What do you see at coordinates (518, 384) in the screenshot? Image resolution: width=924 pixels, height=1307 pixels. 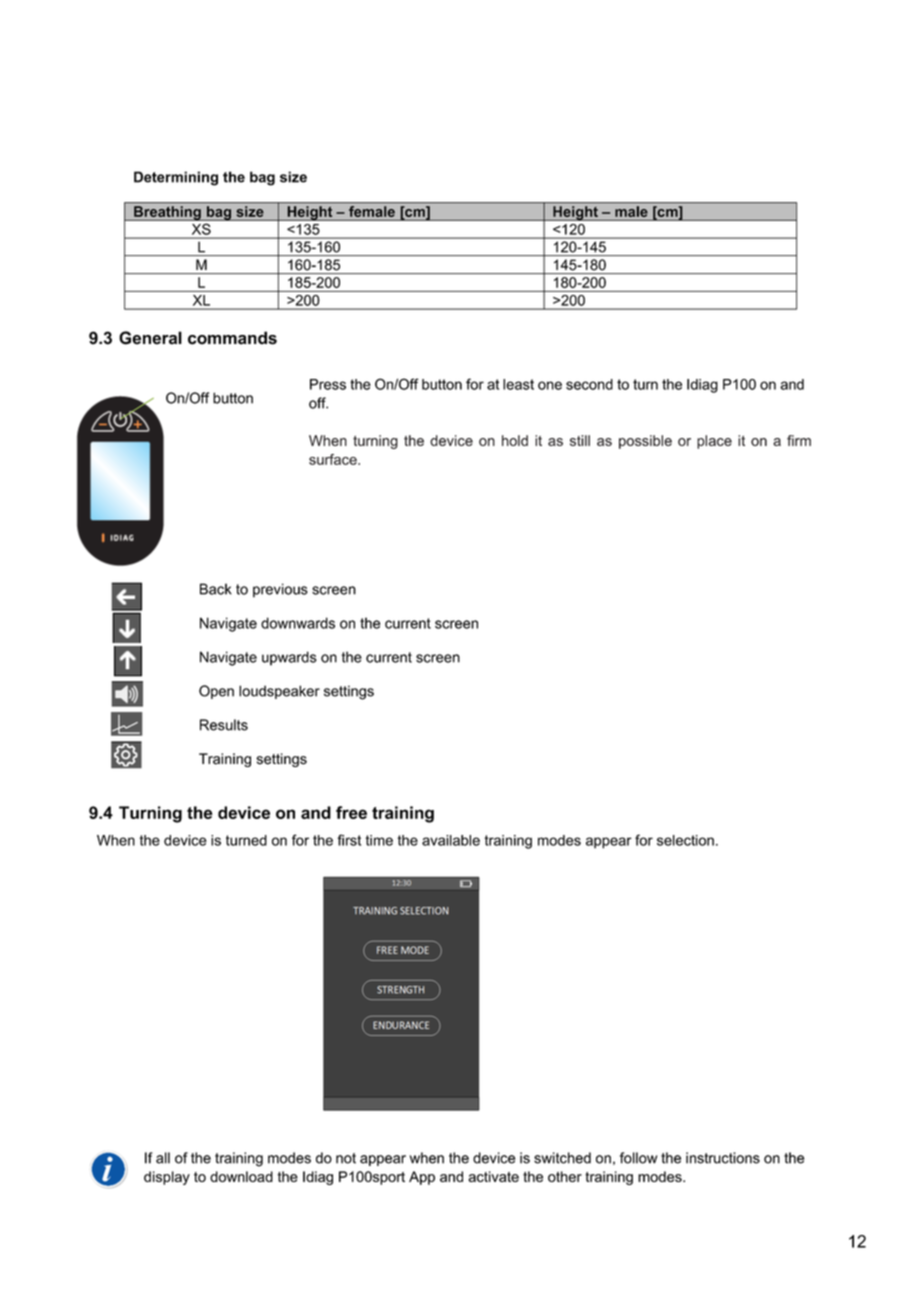 I see `least` at bounding box center [518, 384].
